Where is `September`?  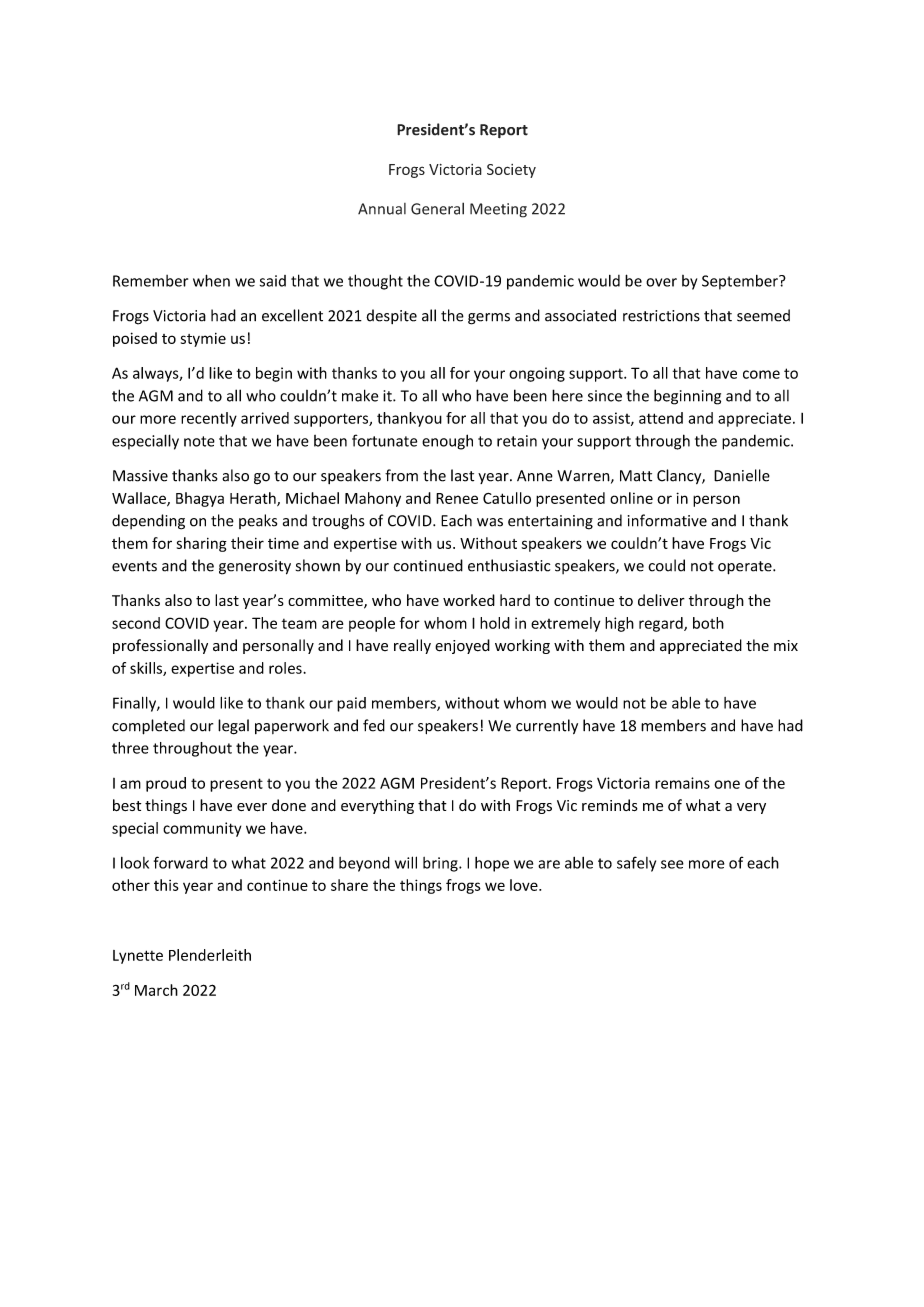 September is located at coordinates (741, 282).
